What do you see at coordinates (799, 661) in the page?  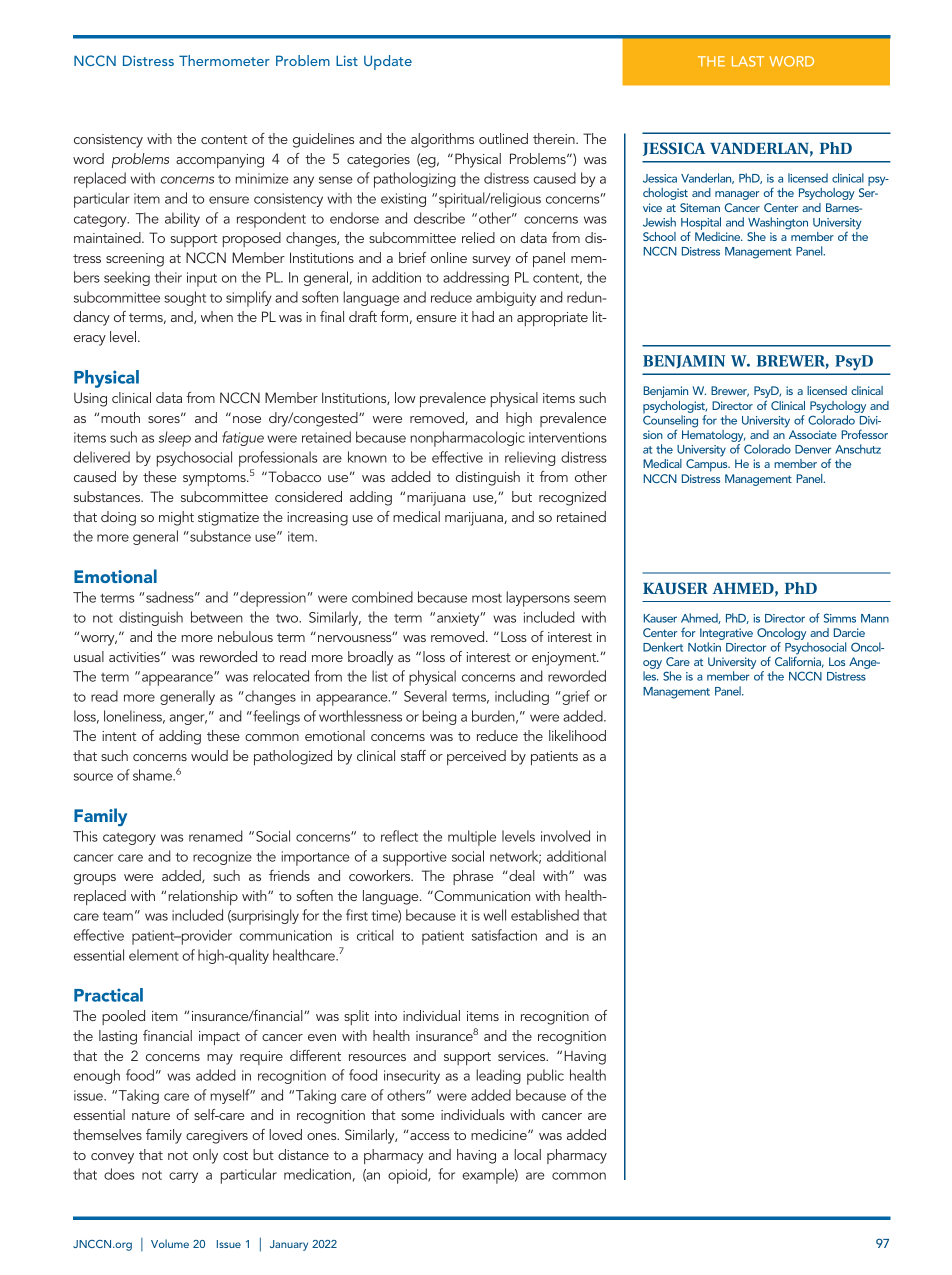 I see `California` at bounding box center [799, 661].
